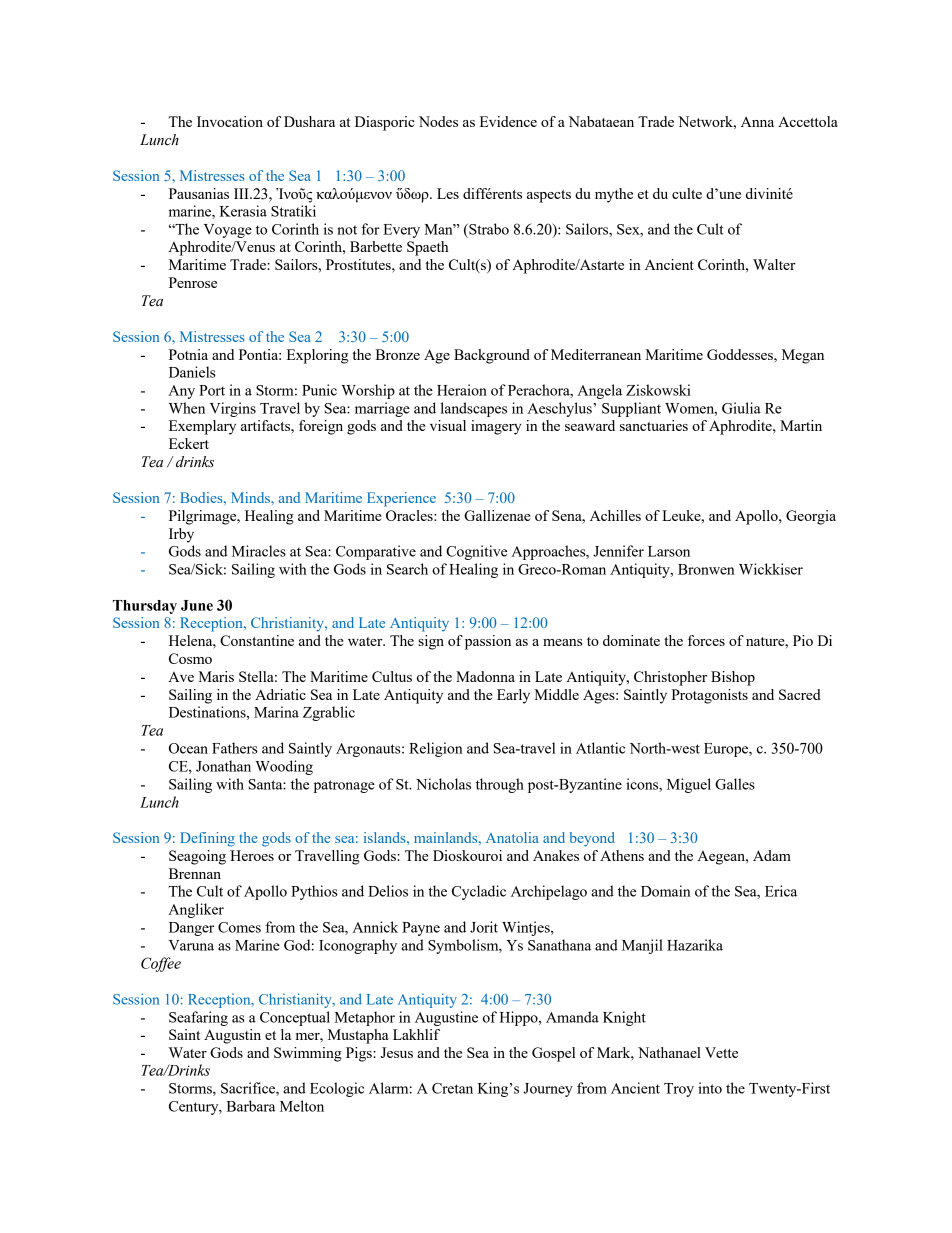 This screenshot has width=952, height=1233. What do you see at coordinates (508, 121) in the screenshot?
I see `Evidence` at bounding box center [508, 121].
